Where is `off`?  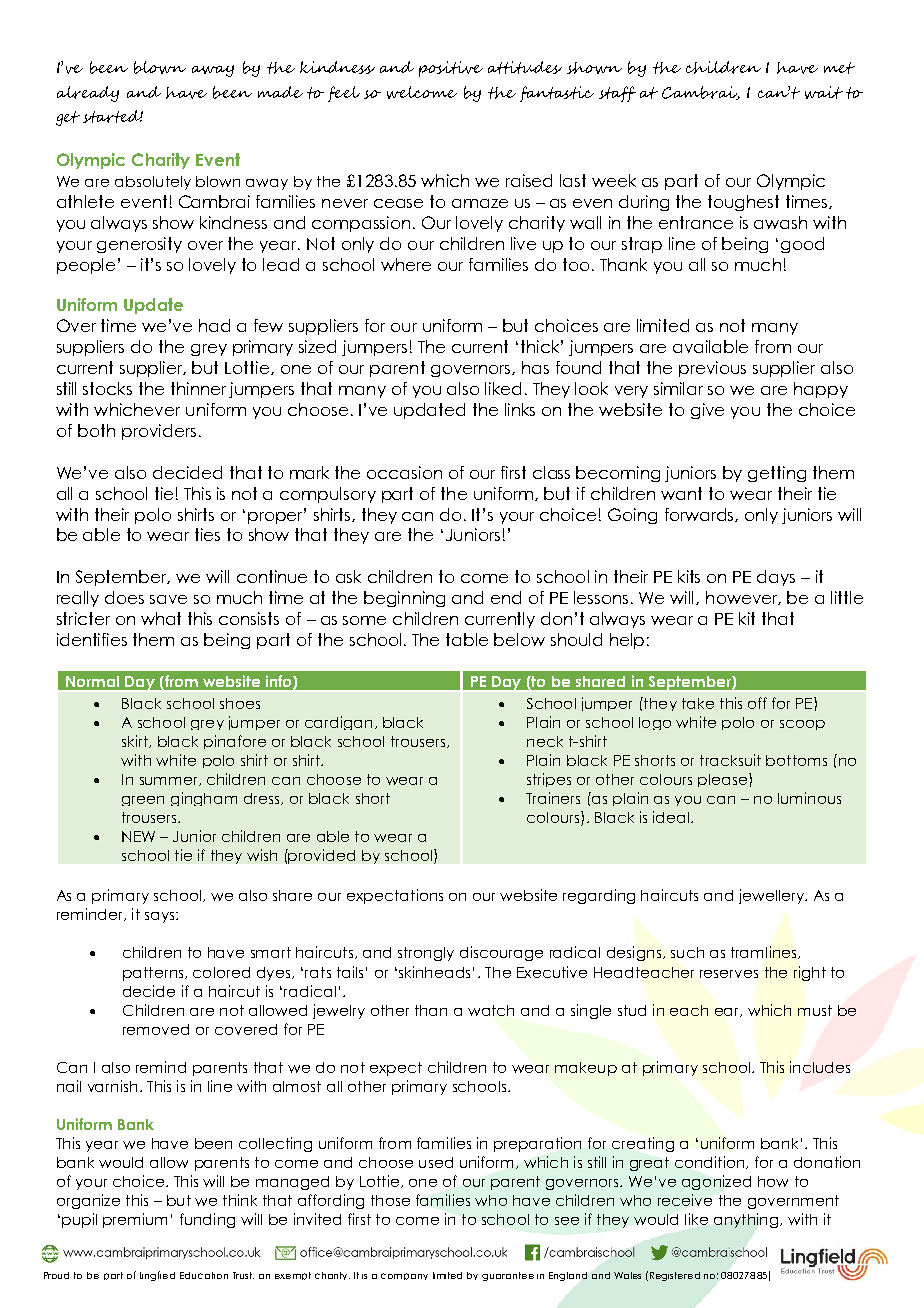
off is located at coordinates (757, 703).
